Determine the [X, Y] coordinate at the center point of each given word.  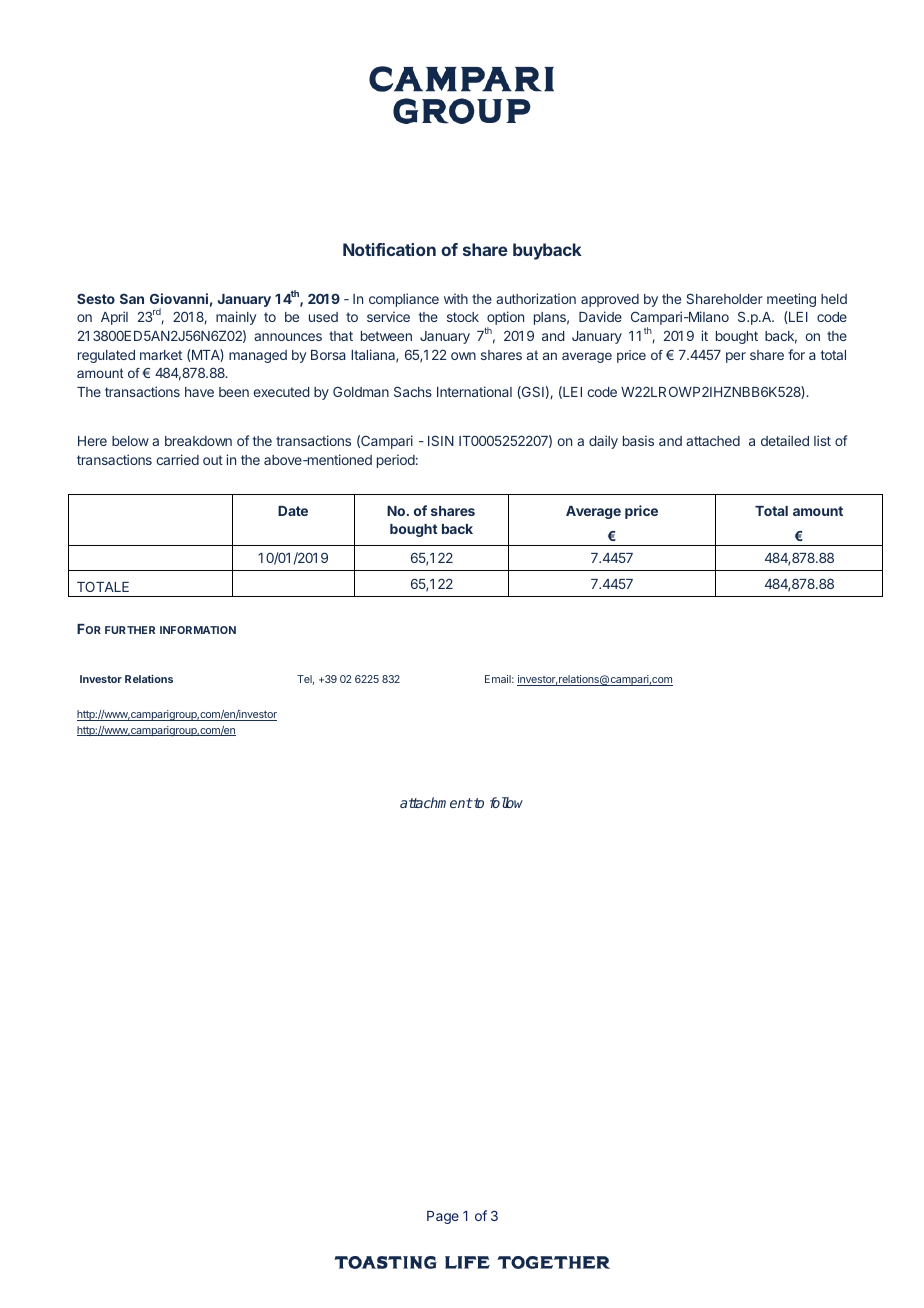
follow [506, 802]
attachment [436, 802]
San [132, 298]
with [456, 298]
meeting [791, 300]
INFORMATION [198, 630]
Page [443, 1217]
